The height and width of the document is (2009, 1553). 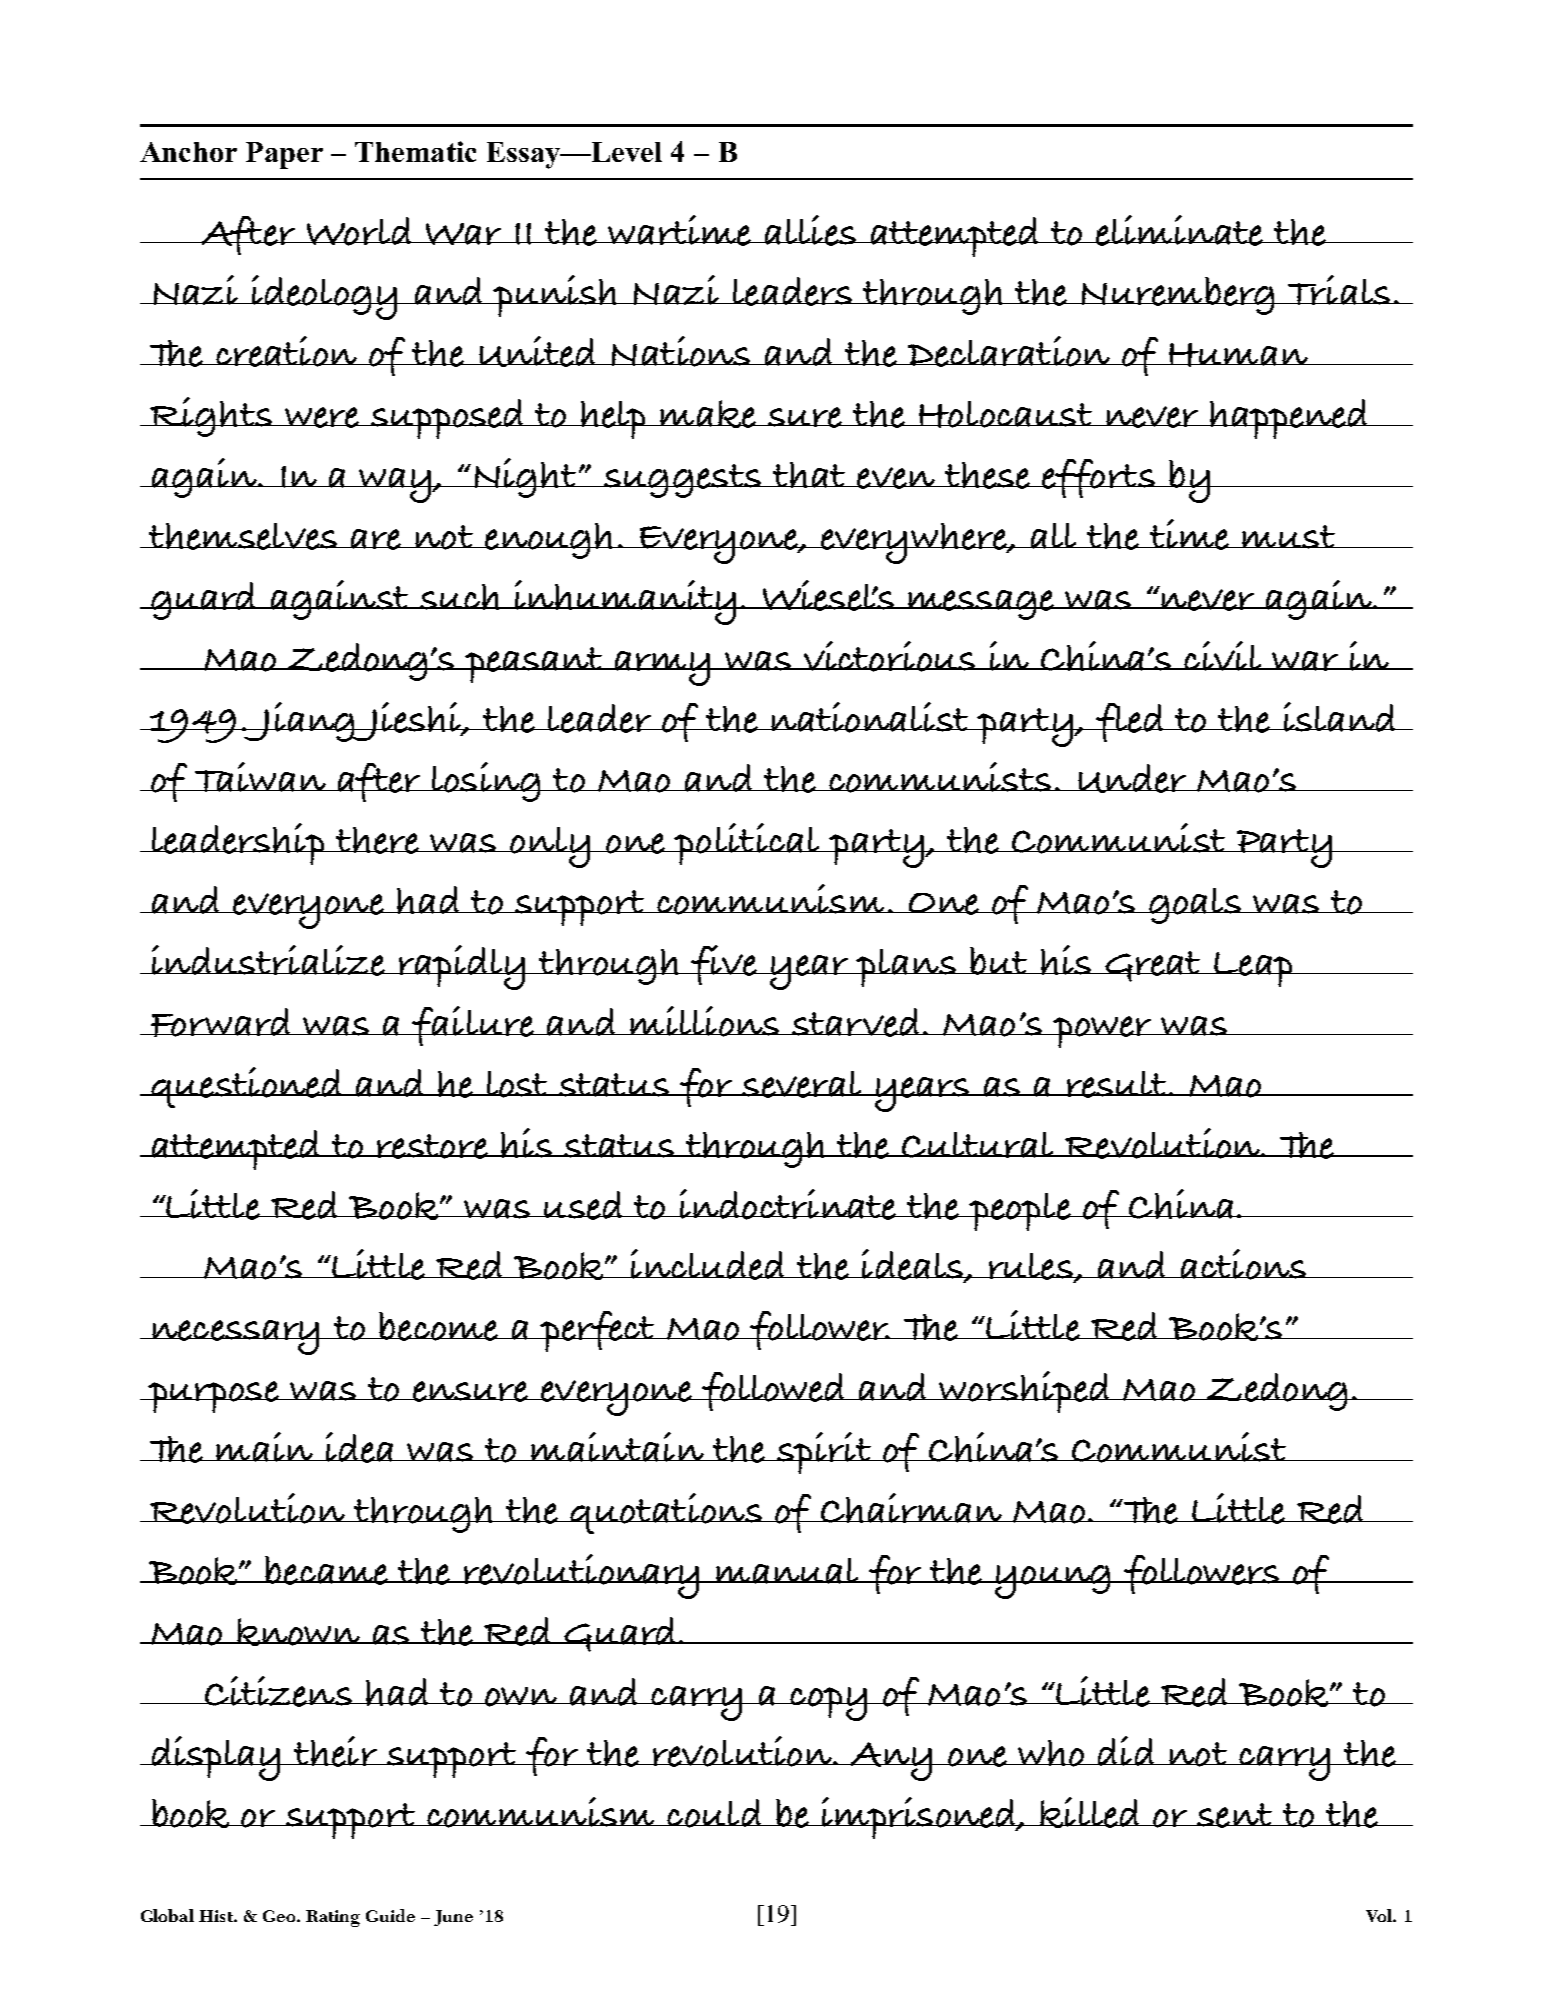 I want to click on Geo, so click(x=280, y=1916).
